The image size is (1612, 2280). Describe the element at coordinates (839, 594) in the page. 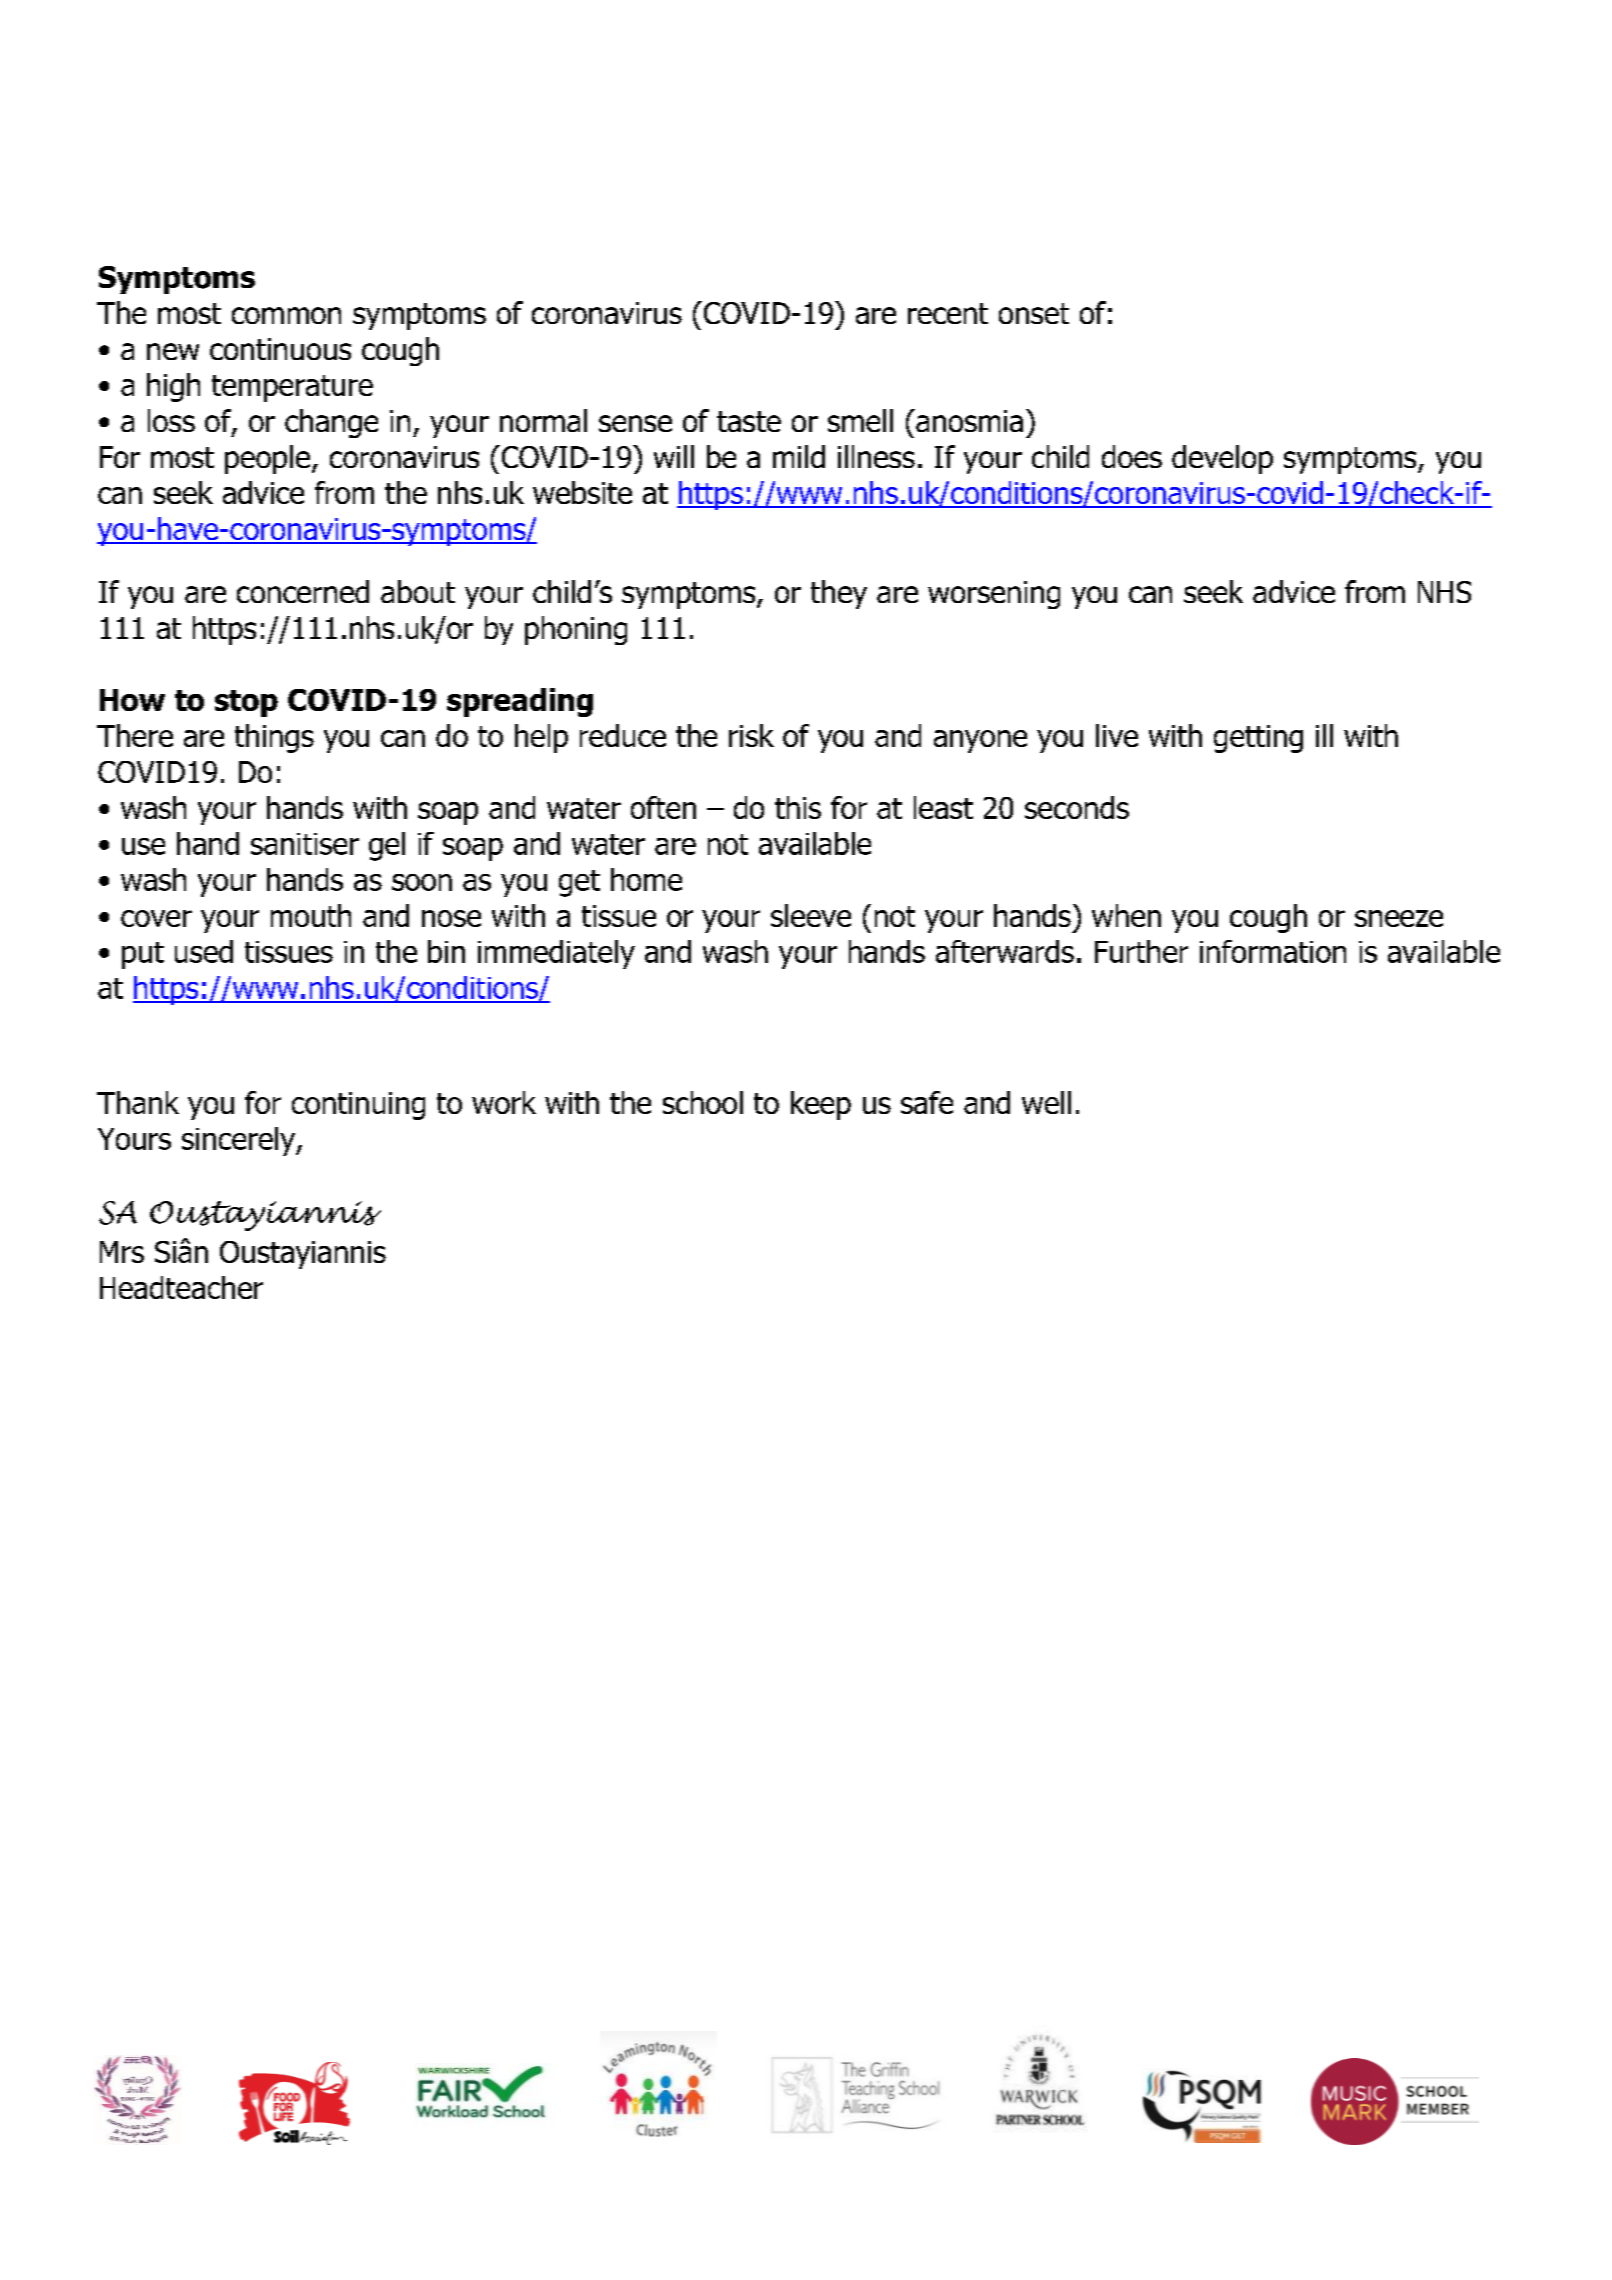

I see `they` at that location.
